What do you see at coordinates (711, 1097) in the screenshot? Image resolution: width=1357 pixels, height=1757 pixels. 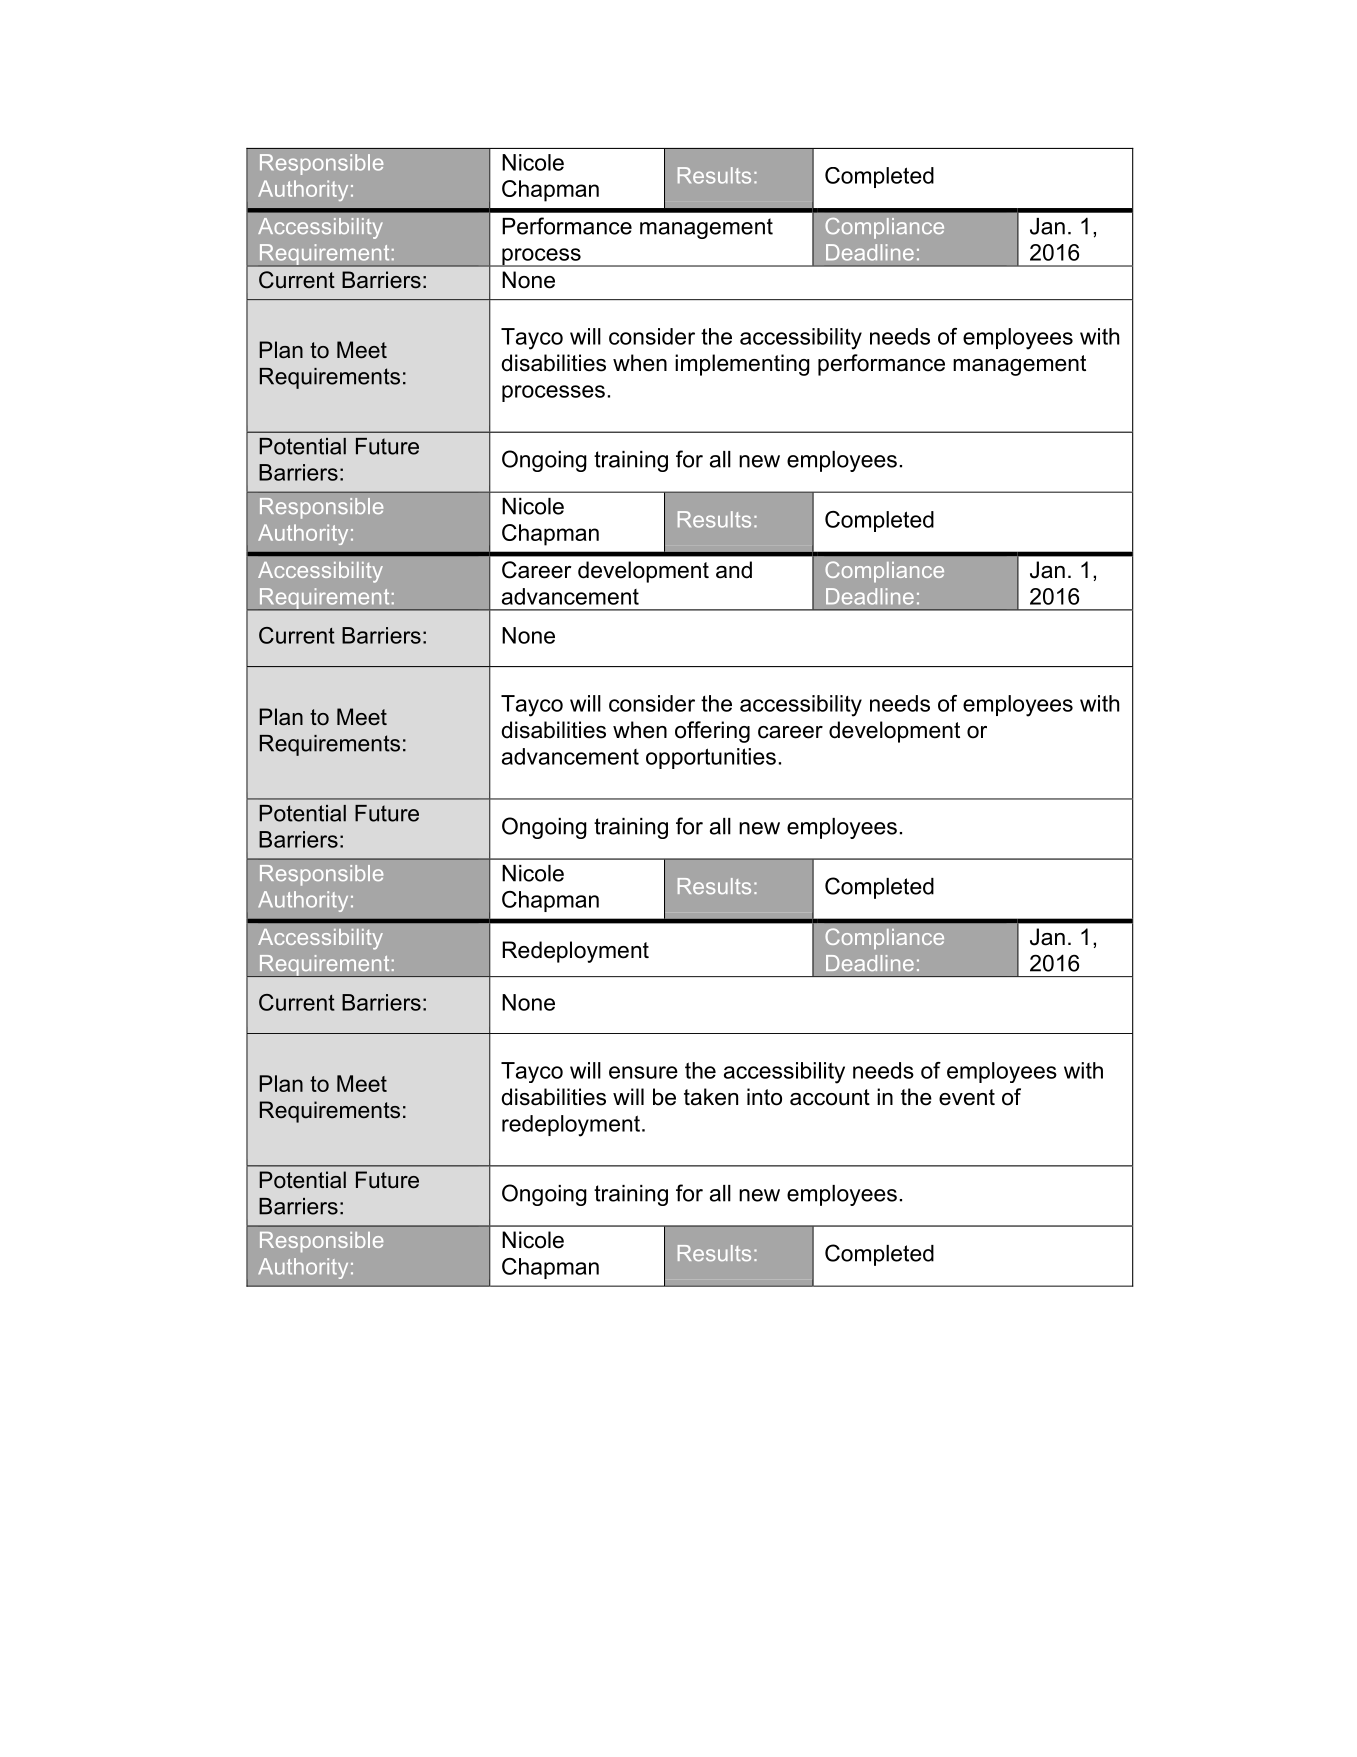 I see `taken` at bounding box center [711, 1097].
